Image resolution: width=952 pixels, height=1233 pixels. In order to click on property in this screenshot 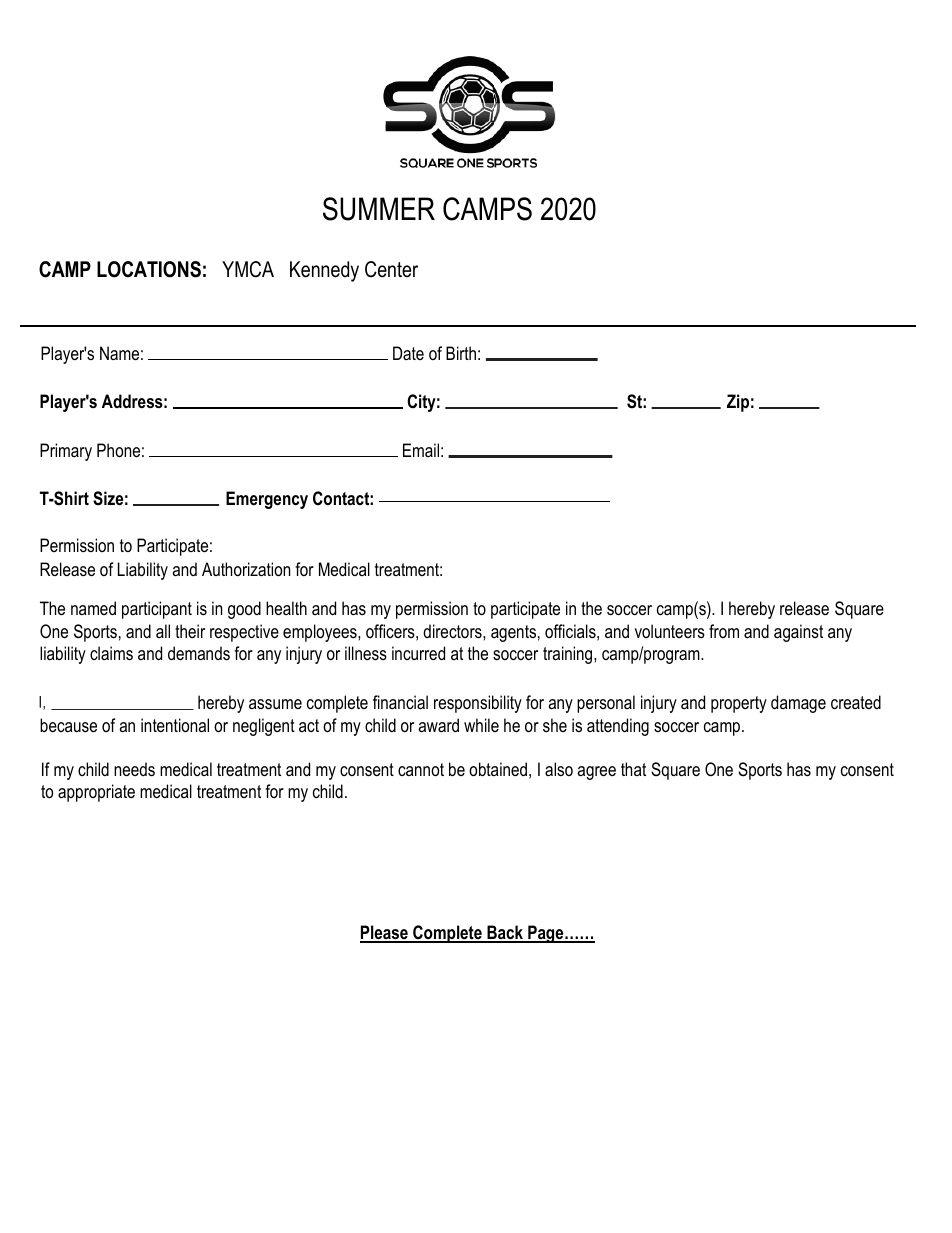, I will do `click(739, 704)`.
